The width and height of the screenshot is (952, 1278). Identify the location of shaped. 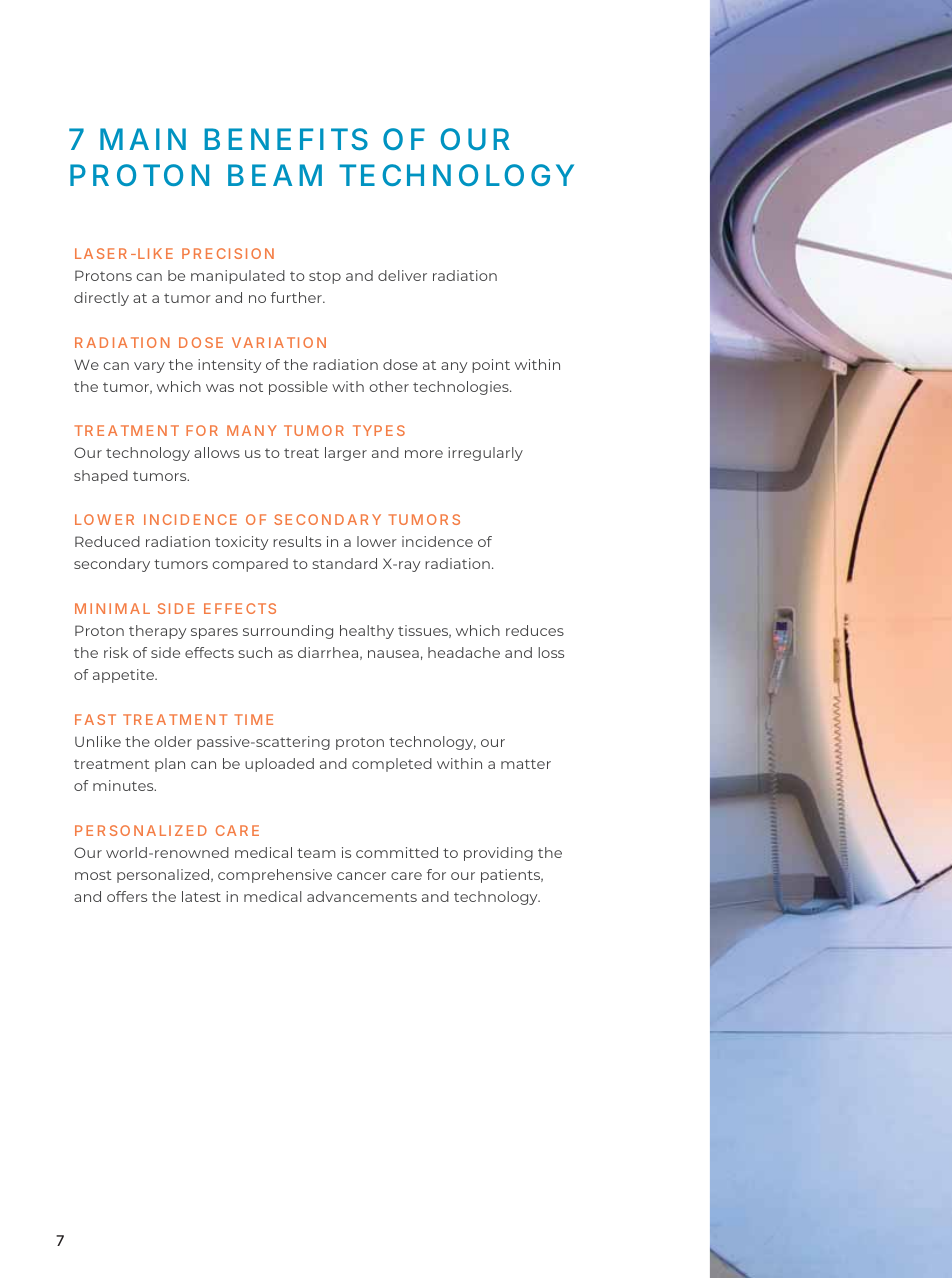
(101, 477).
